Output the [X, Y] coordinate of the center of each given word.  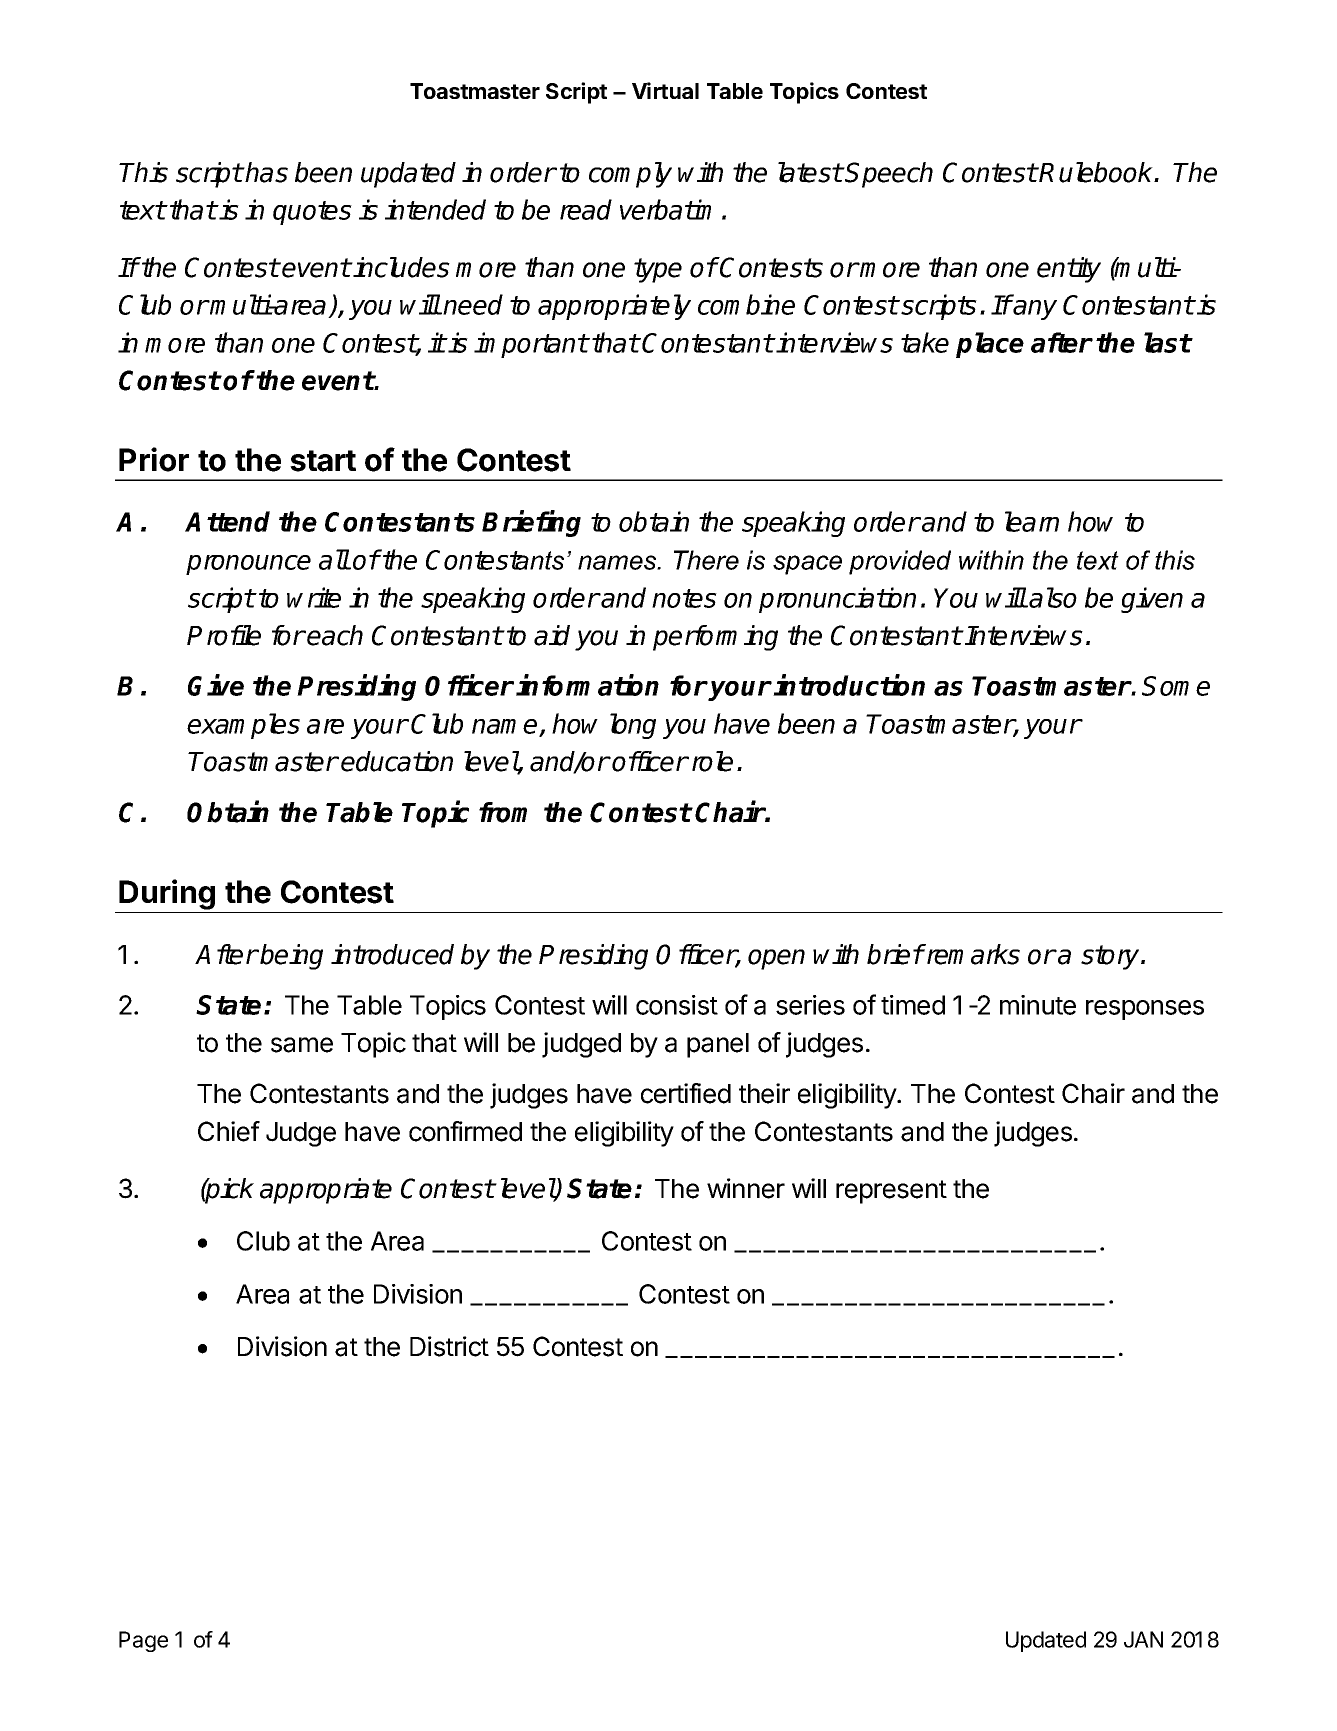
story [1111, 957]
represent [891, 1192]
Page [143, 1641]
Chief [229, 1131]
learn [1032, 521]
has [266, 172]
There [706, 560]
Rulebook [1097, 172]
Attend [227, 521]
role [712, 761]
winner [746, 1188]
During [167, 894]
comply [630, 175]
